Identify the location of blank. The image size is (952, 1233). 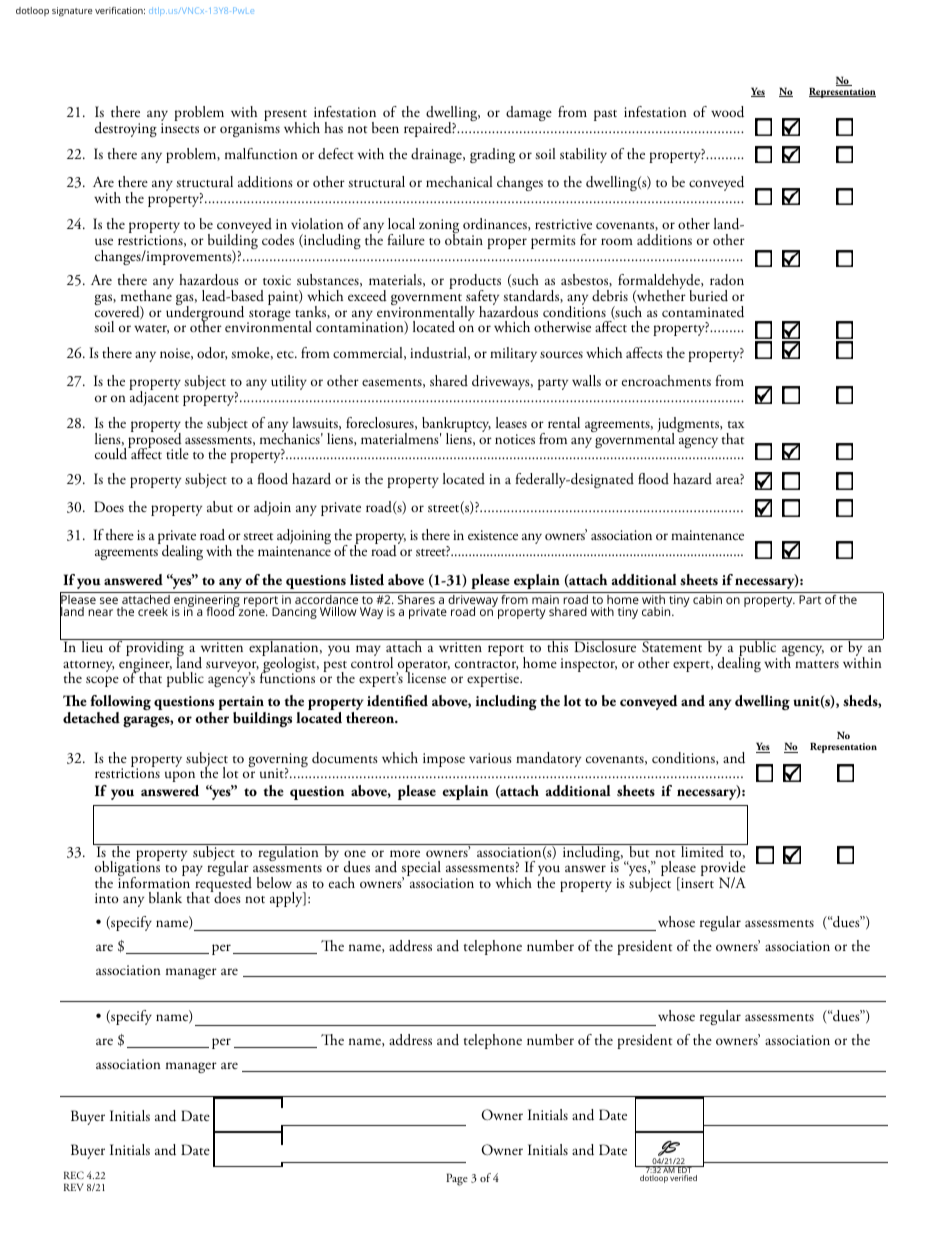
(165, 897).
